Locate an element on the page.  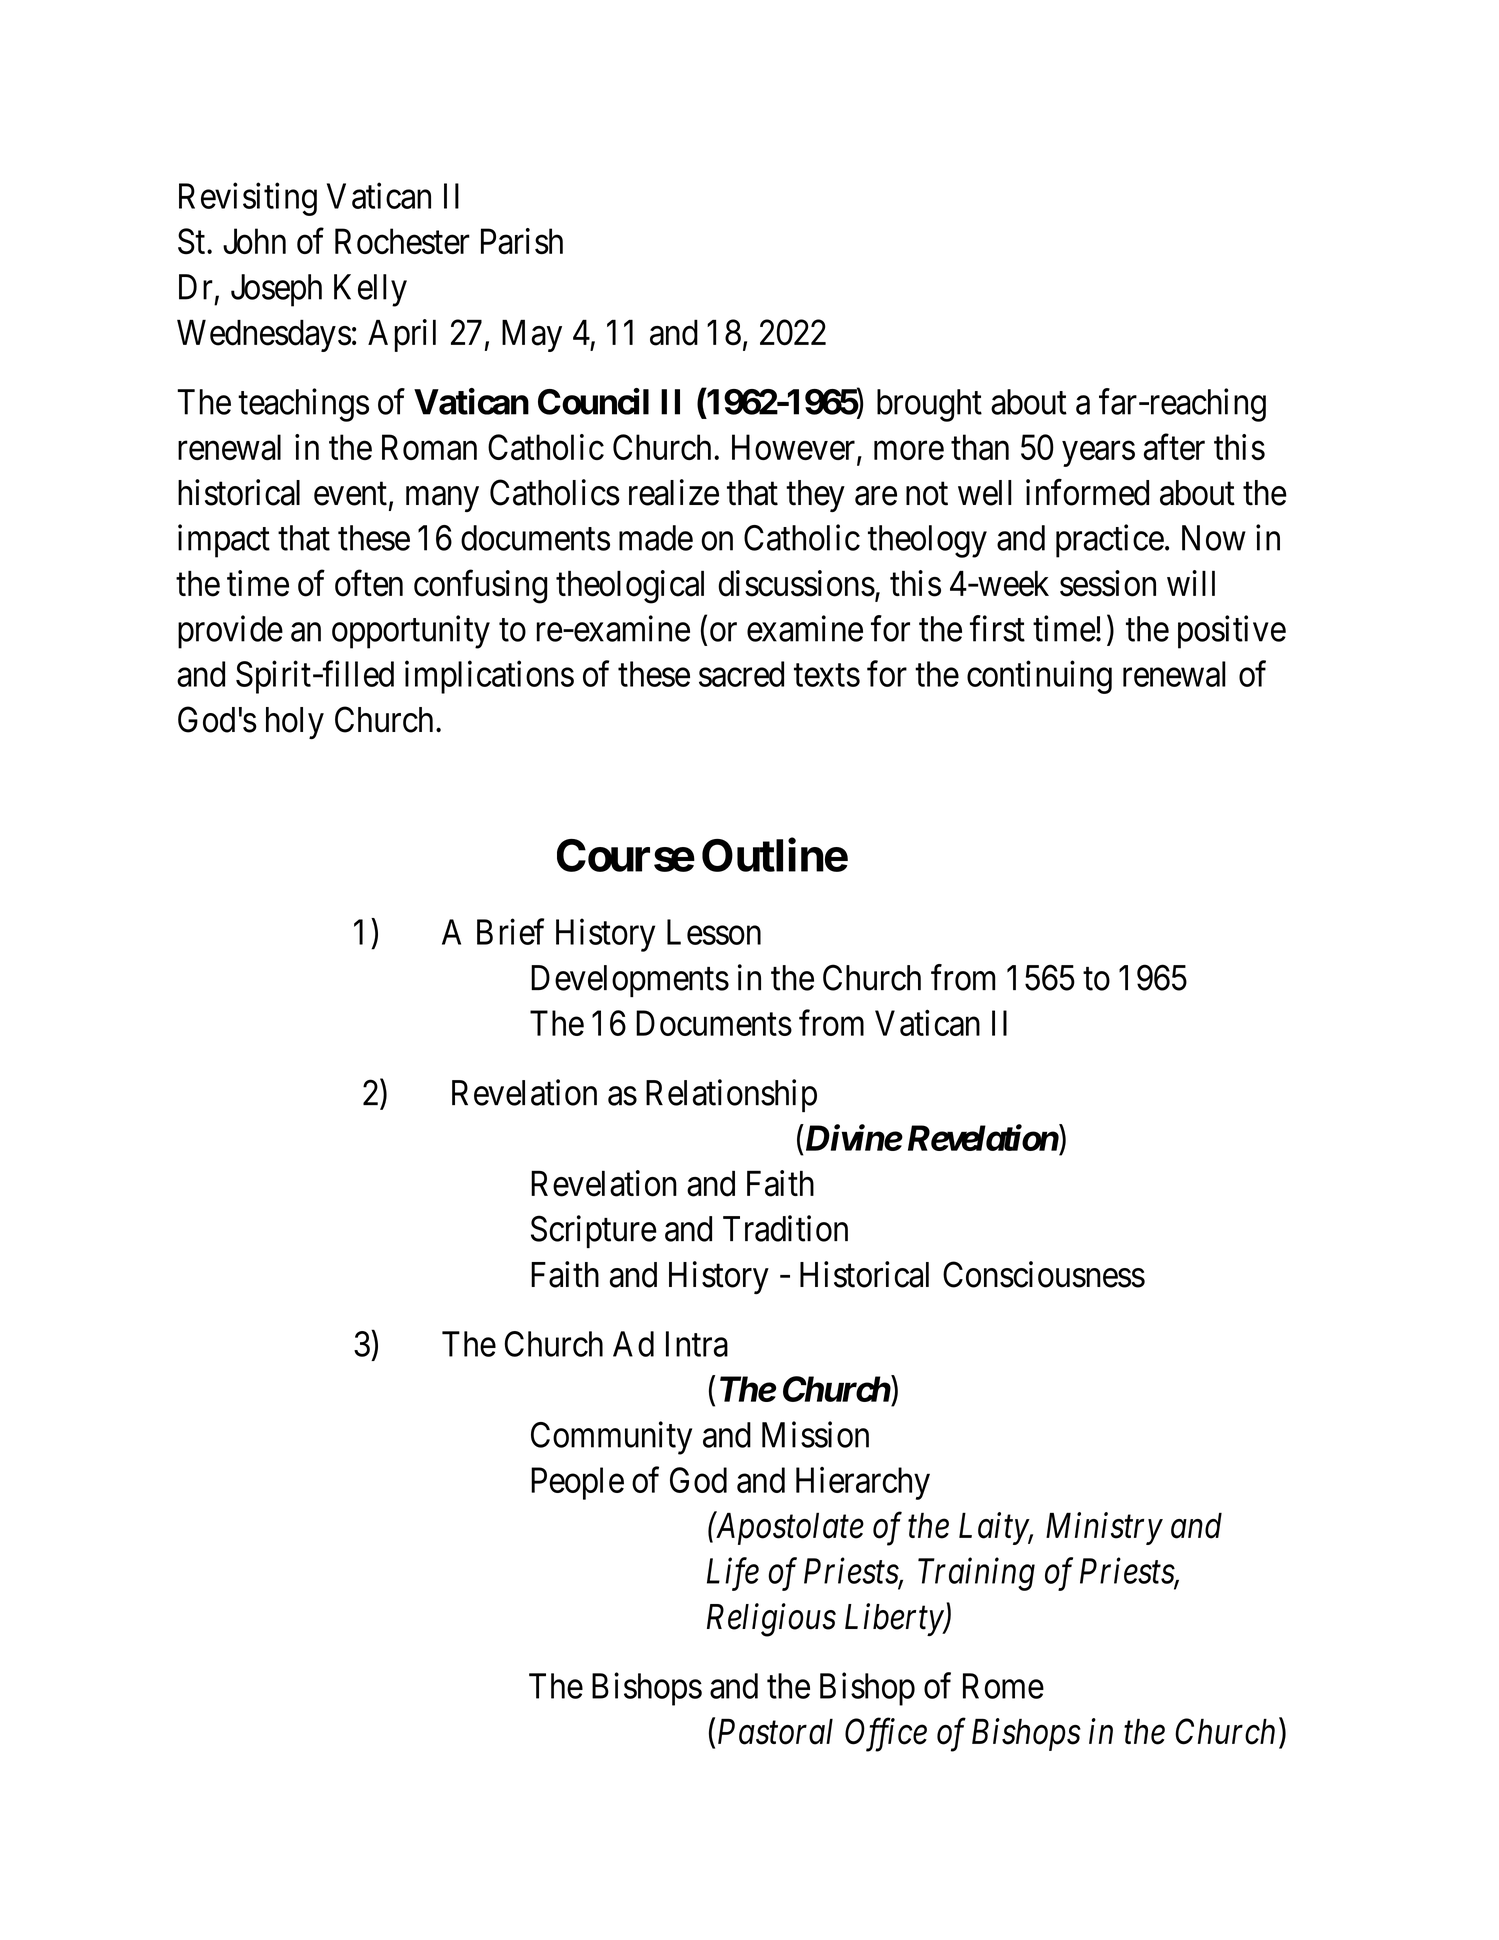
Pastoral is located at coordinates (775, 1731).
